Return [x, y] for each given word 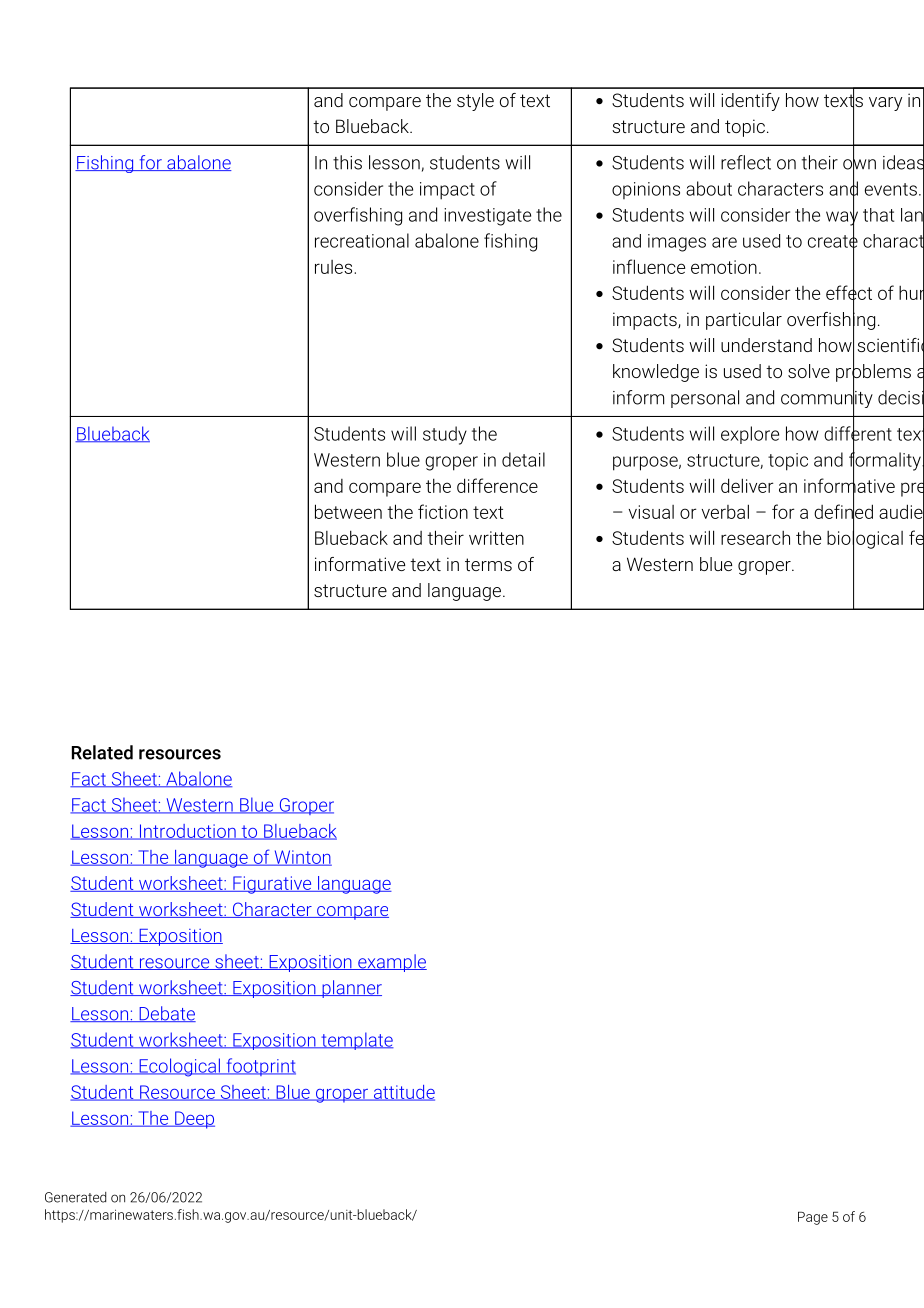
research [755, 538]
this [347, 162]
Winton [302, 858]
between [348, 511]
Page [813, 1218]
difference [497, 485]
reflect [746, 162]
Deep [194, 1120]
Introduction [187, 832]
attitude [403, 1093]
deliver [747, 485]
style [475, 102]
